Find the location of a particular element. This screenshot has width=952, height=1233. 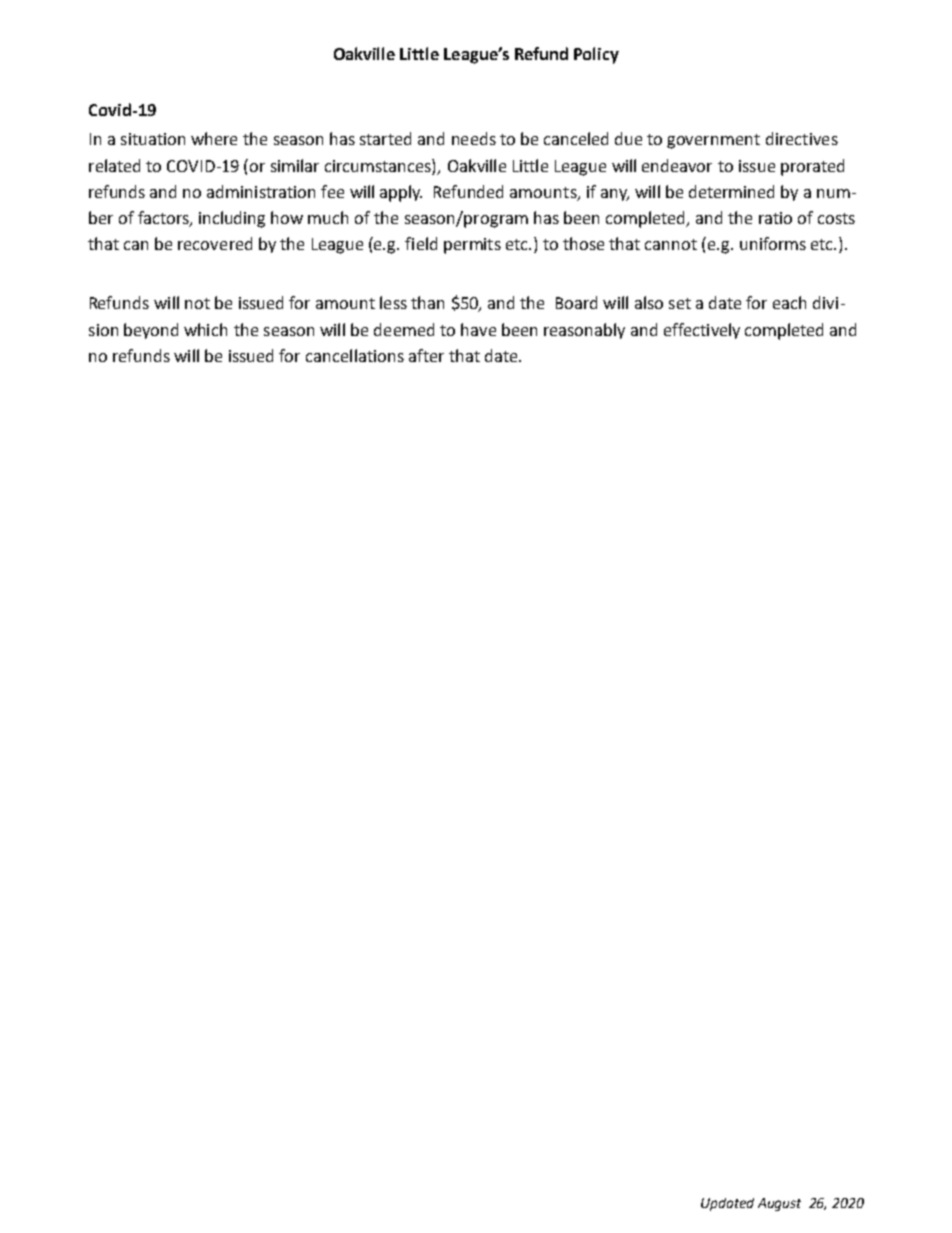

needs is located at coordinates (474, 138).
